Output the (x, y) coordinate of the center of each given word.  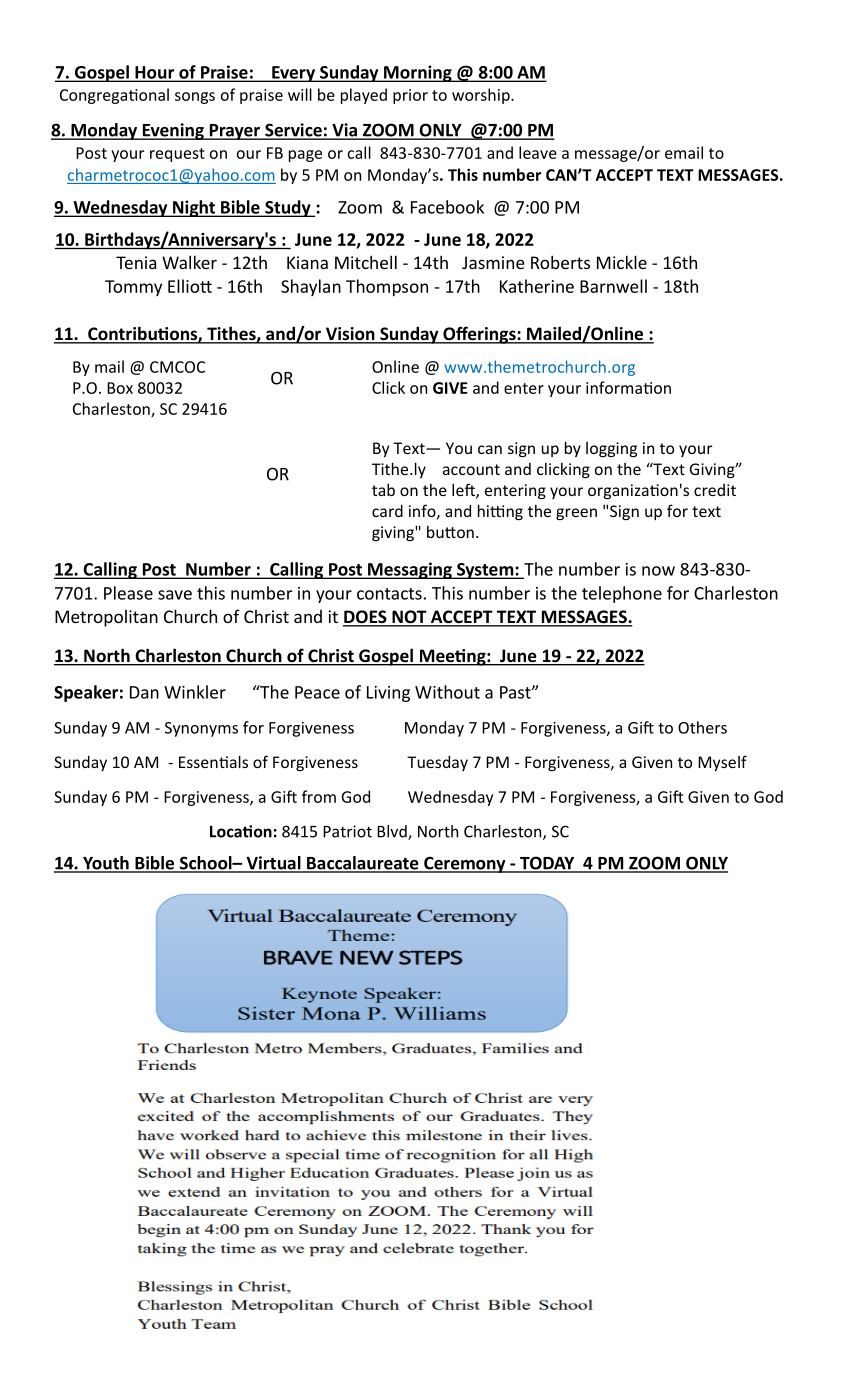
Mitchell (366, 262)
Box (120, 388)
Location (241, 831)
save (175, 595)
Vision (350, 335)
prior (410, 96)
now (658, 571)
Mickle (622, 262)
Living (388, 694)
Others (702, 727)
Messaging (410, 570)
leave (538, 152)
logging (611, 449)
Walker (189, 262)
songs (195, 98)
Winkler (195, 692)
